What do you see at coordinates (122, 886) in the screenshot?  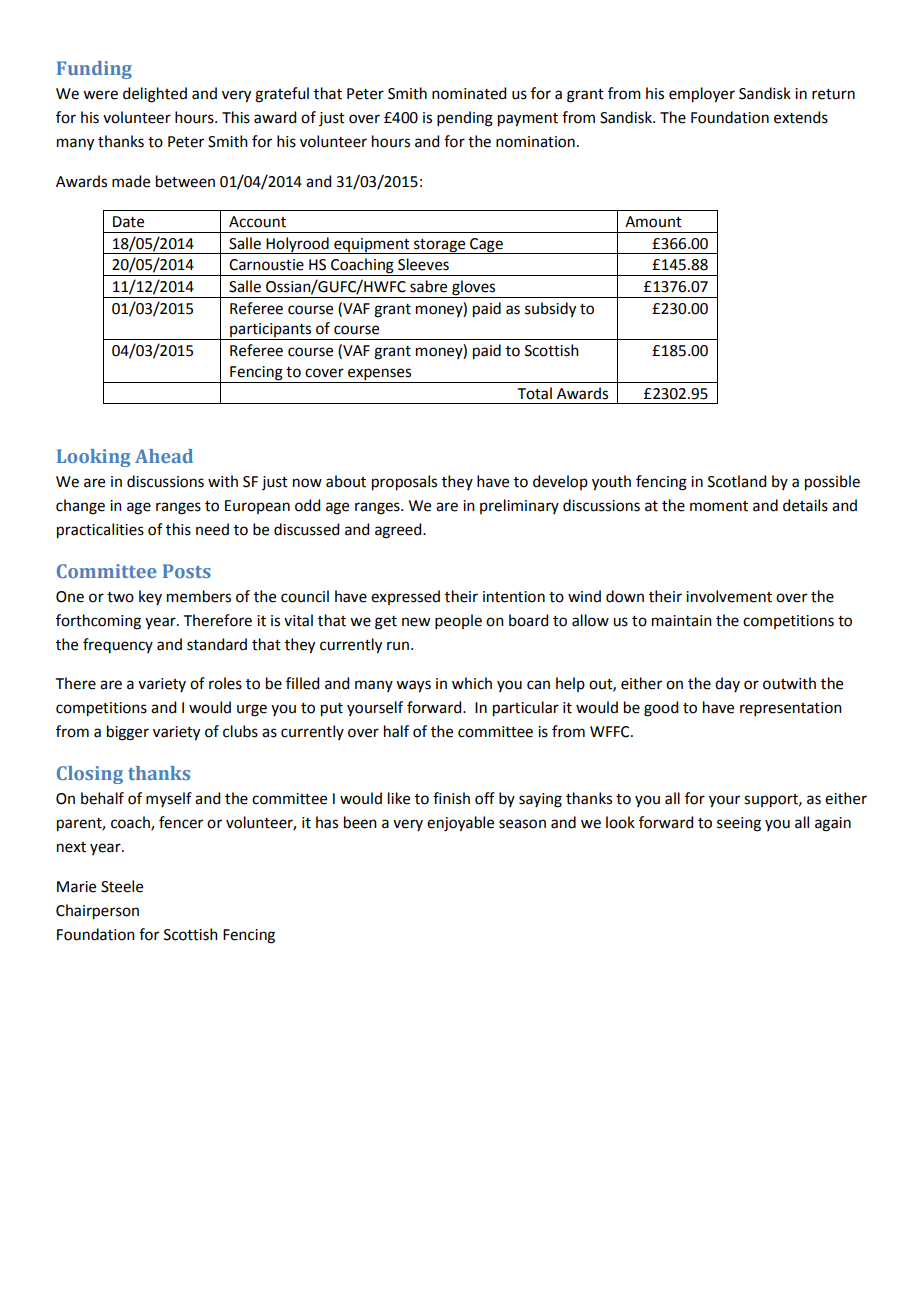 I see `Steele` at bounding box center [122, 886].
